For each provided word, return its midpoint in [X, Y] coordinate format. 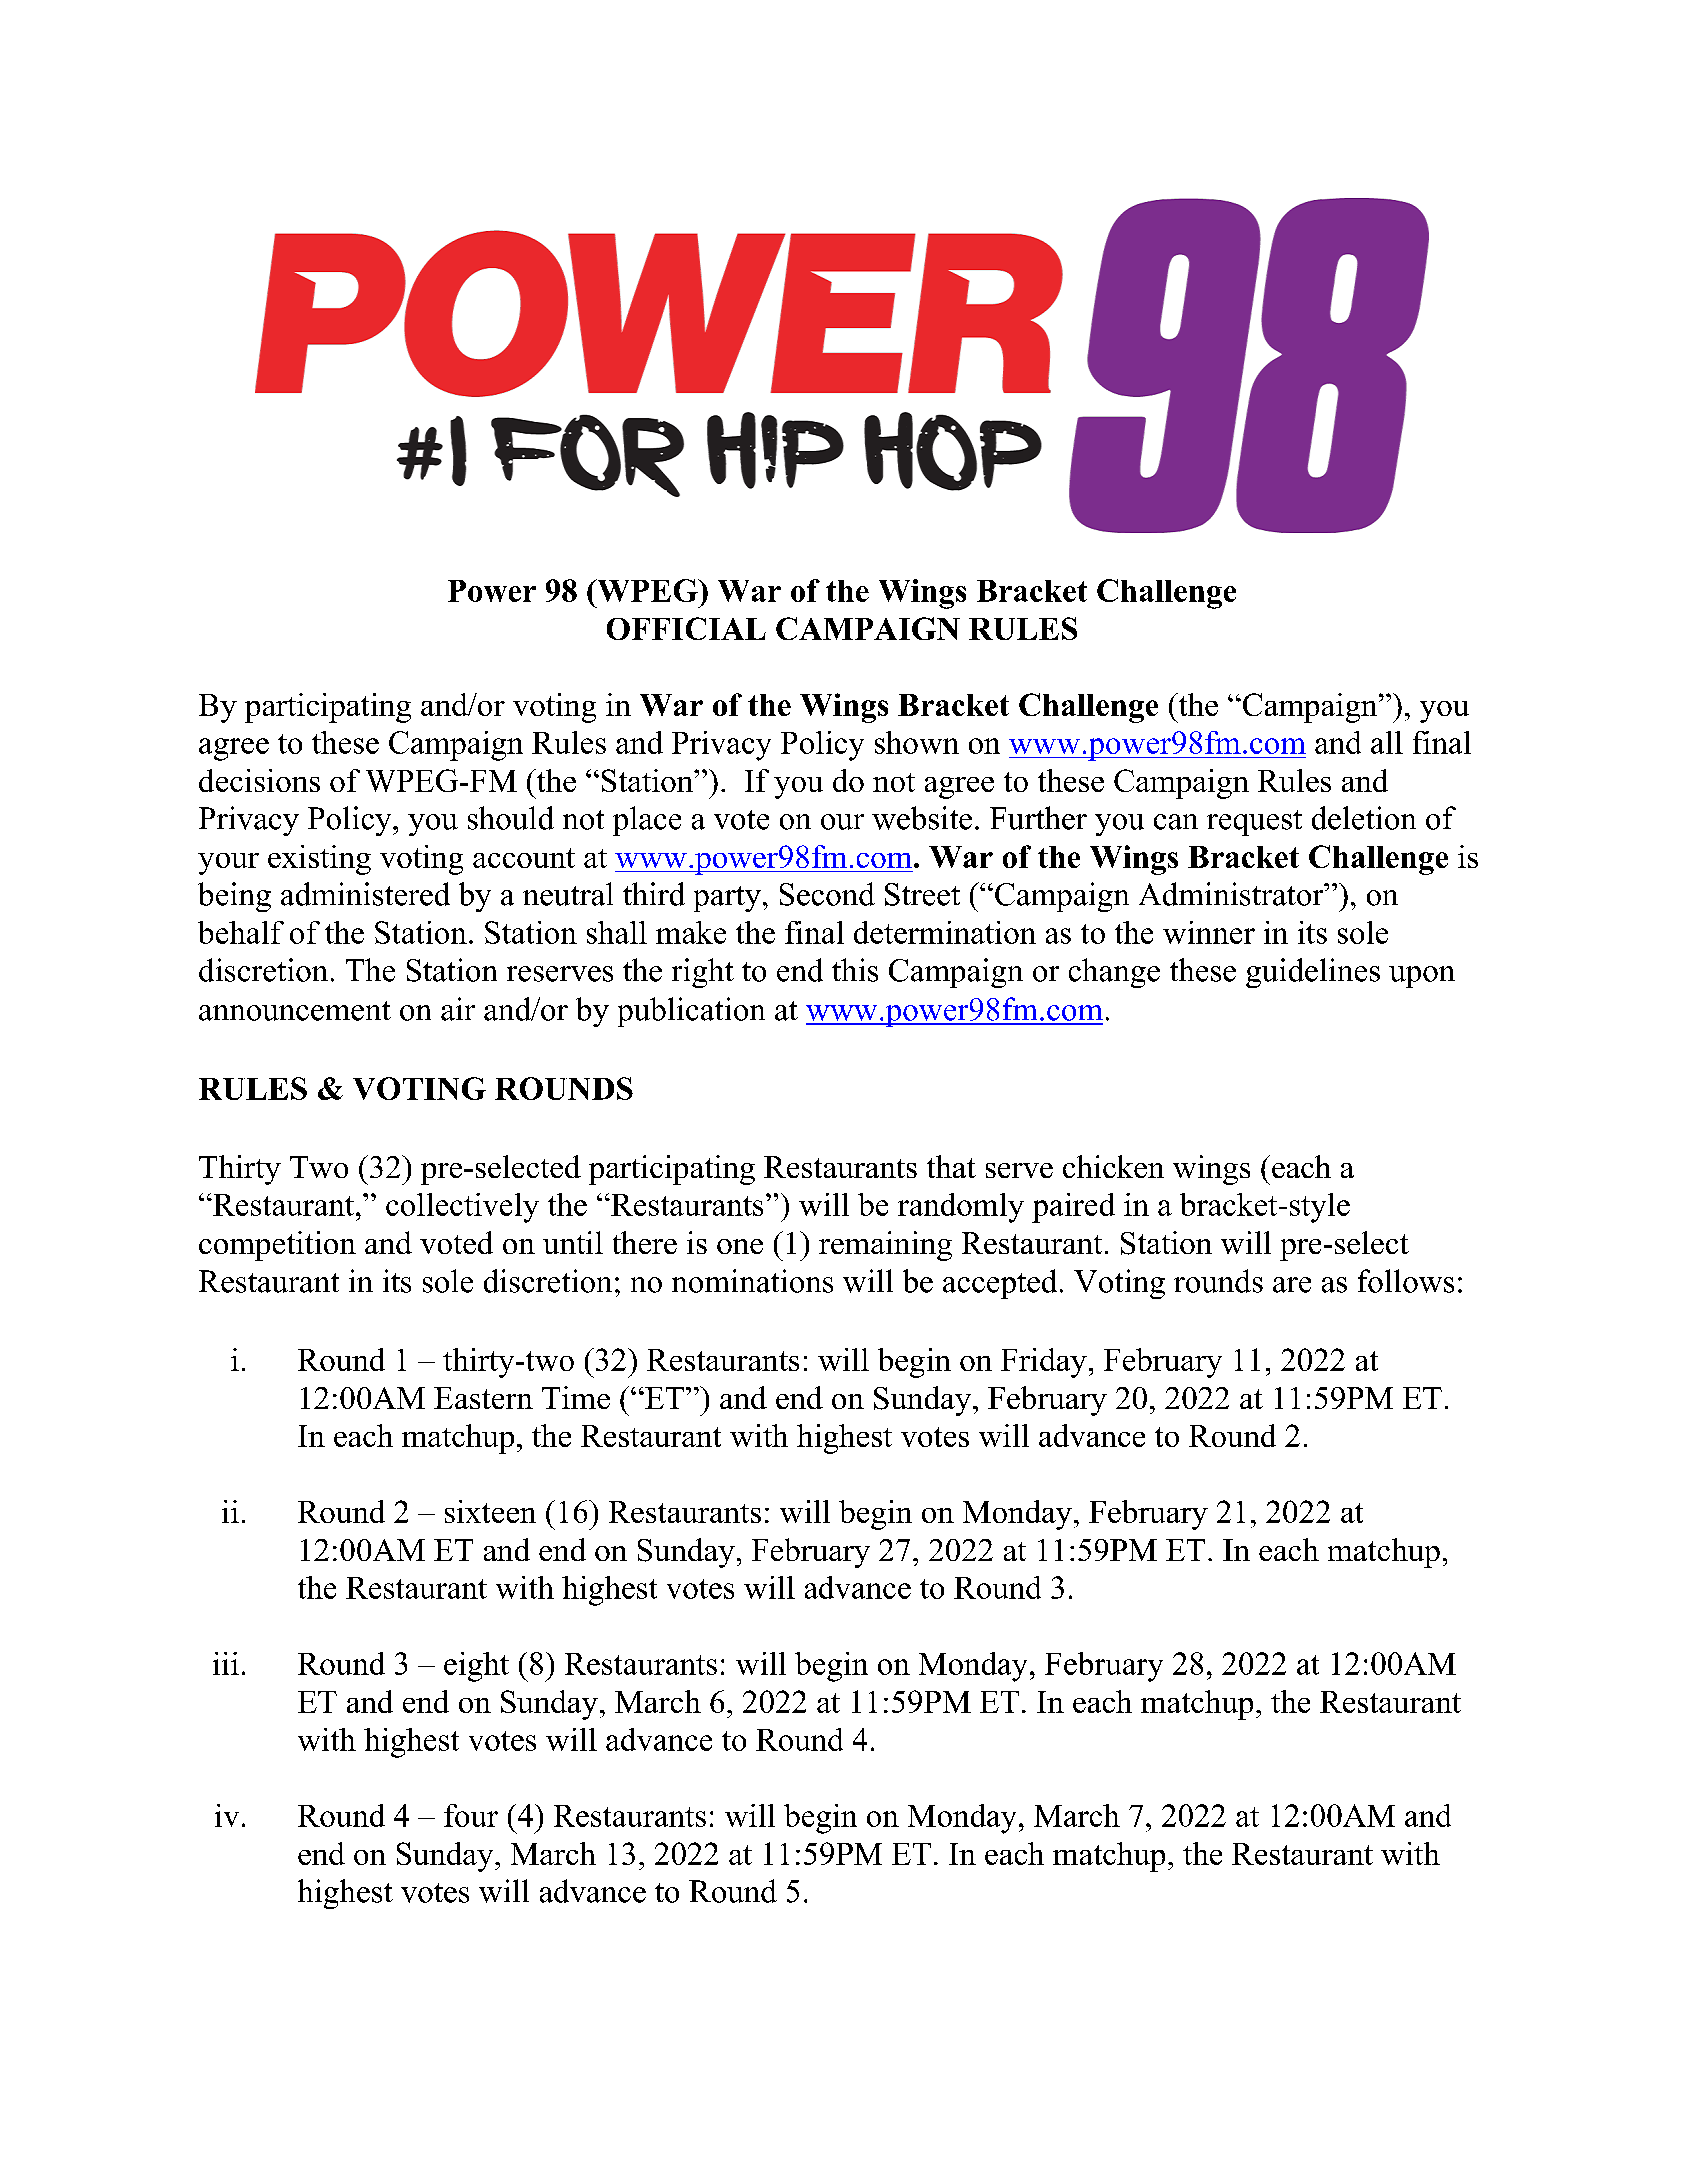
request [1254, 823]
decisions [259, 780]
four [471, 1815]
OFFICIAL [686, 628]
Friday [1044, 1363]
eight [476, 1667]
